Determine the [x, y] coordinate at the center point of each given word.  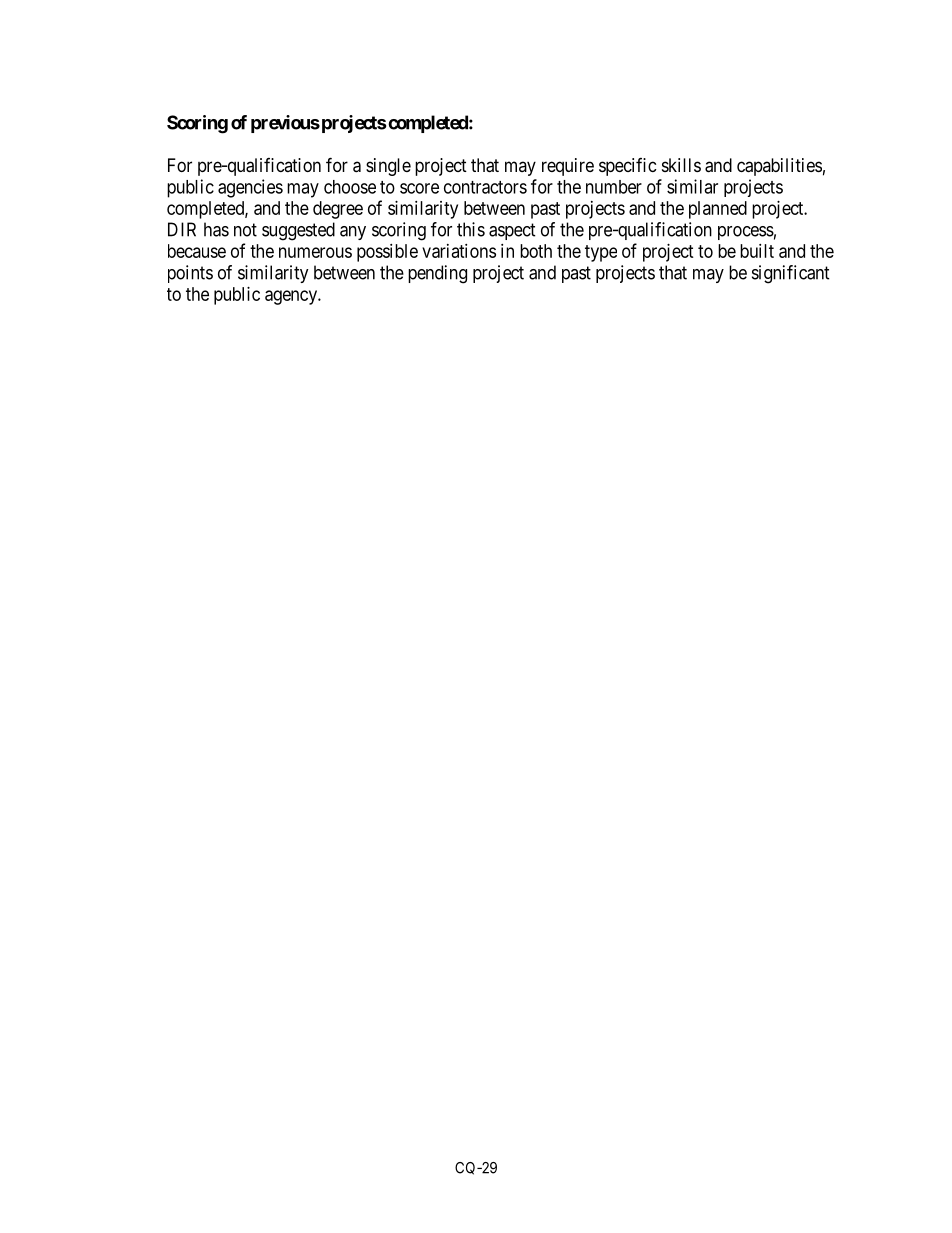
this [471, 229]
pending [437, 274]
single [388, 167]
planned [718, 210]
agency [292, 297]
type [601, 253]
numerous [315, 252]
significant [791, 274]
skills [681, 165]
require [568, 167]
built [757, 251]
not [245, 230]
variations [459, 251]
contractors [485, 187]
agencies [250, 188]
